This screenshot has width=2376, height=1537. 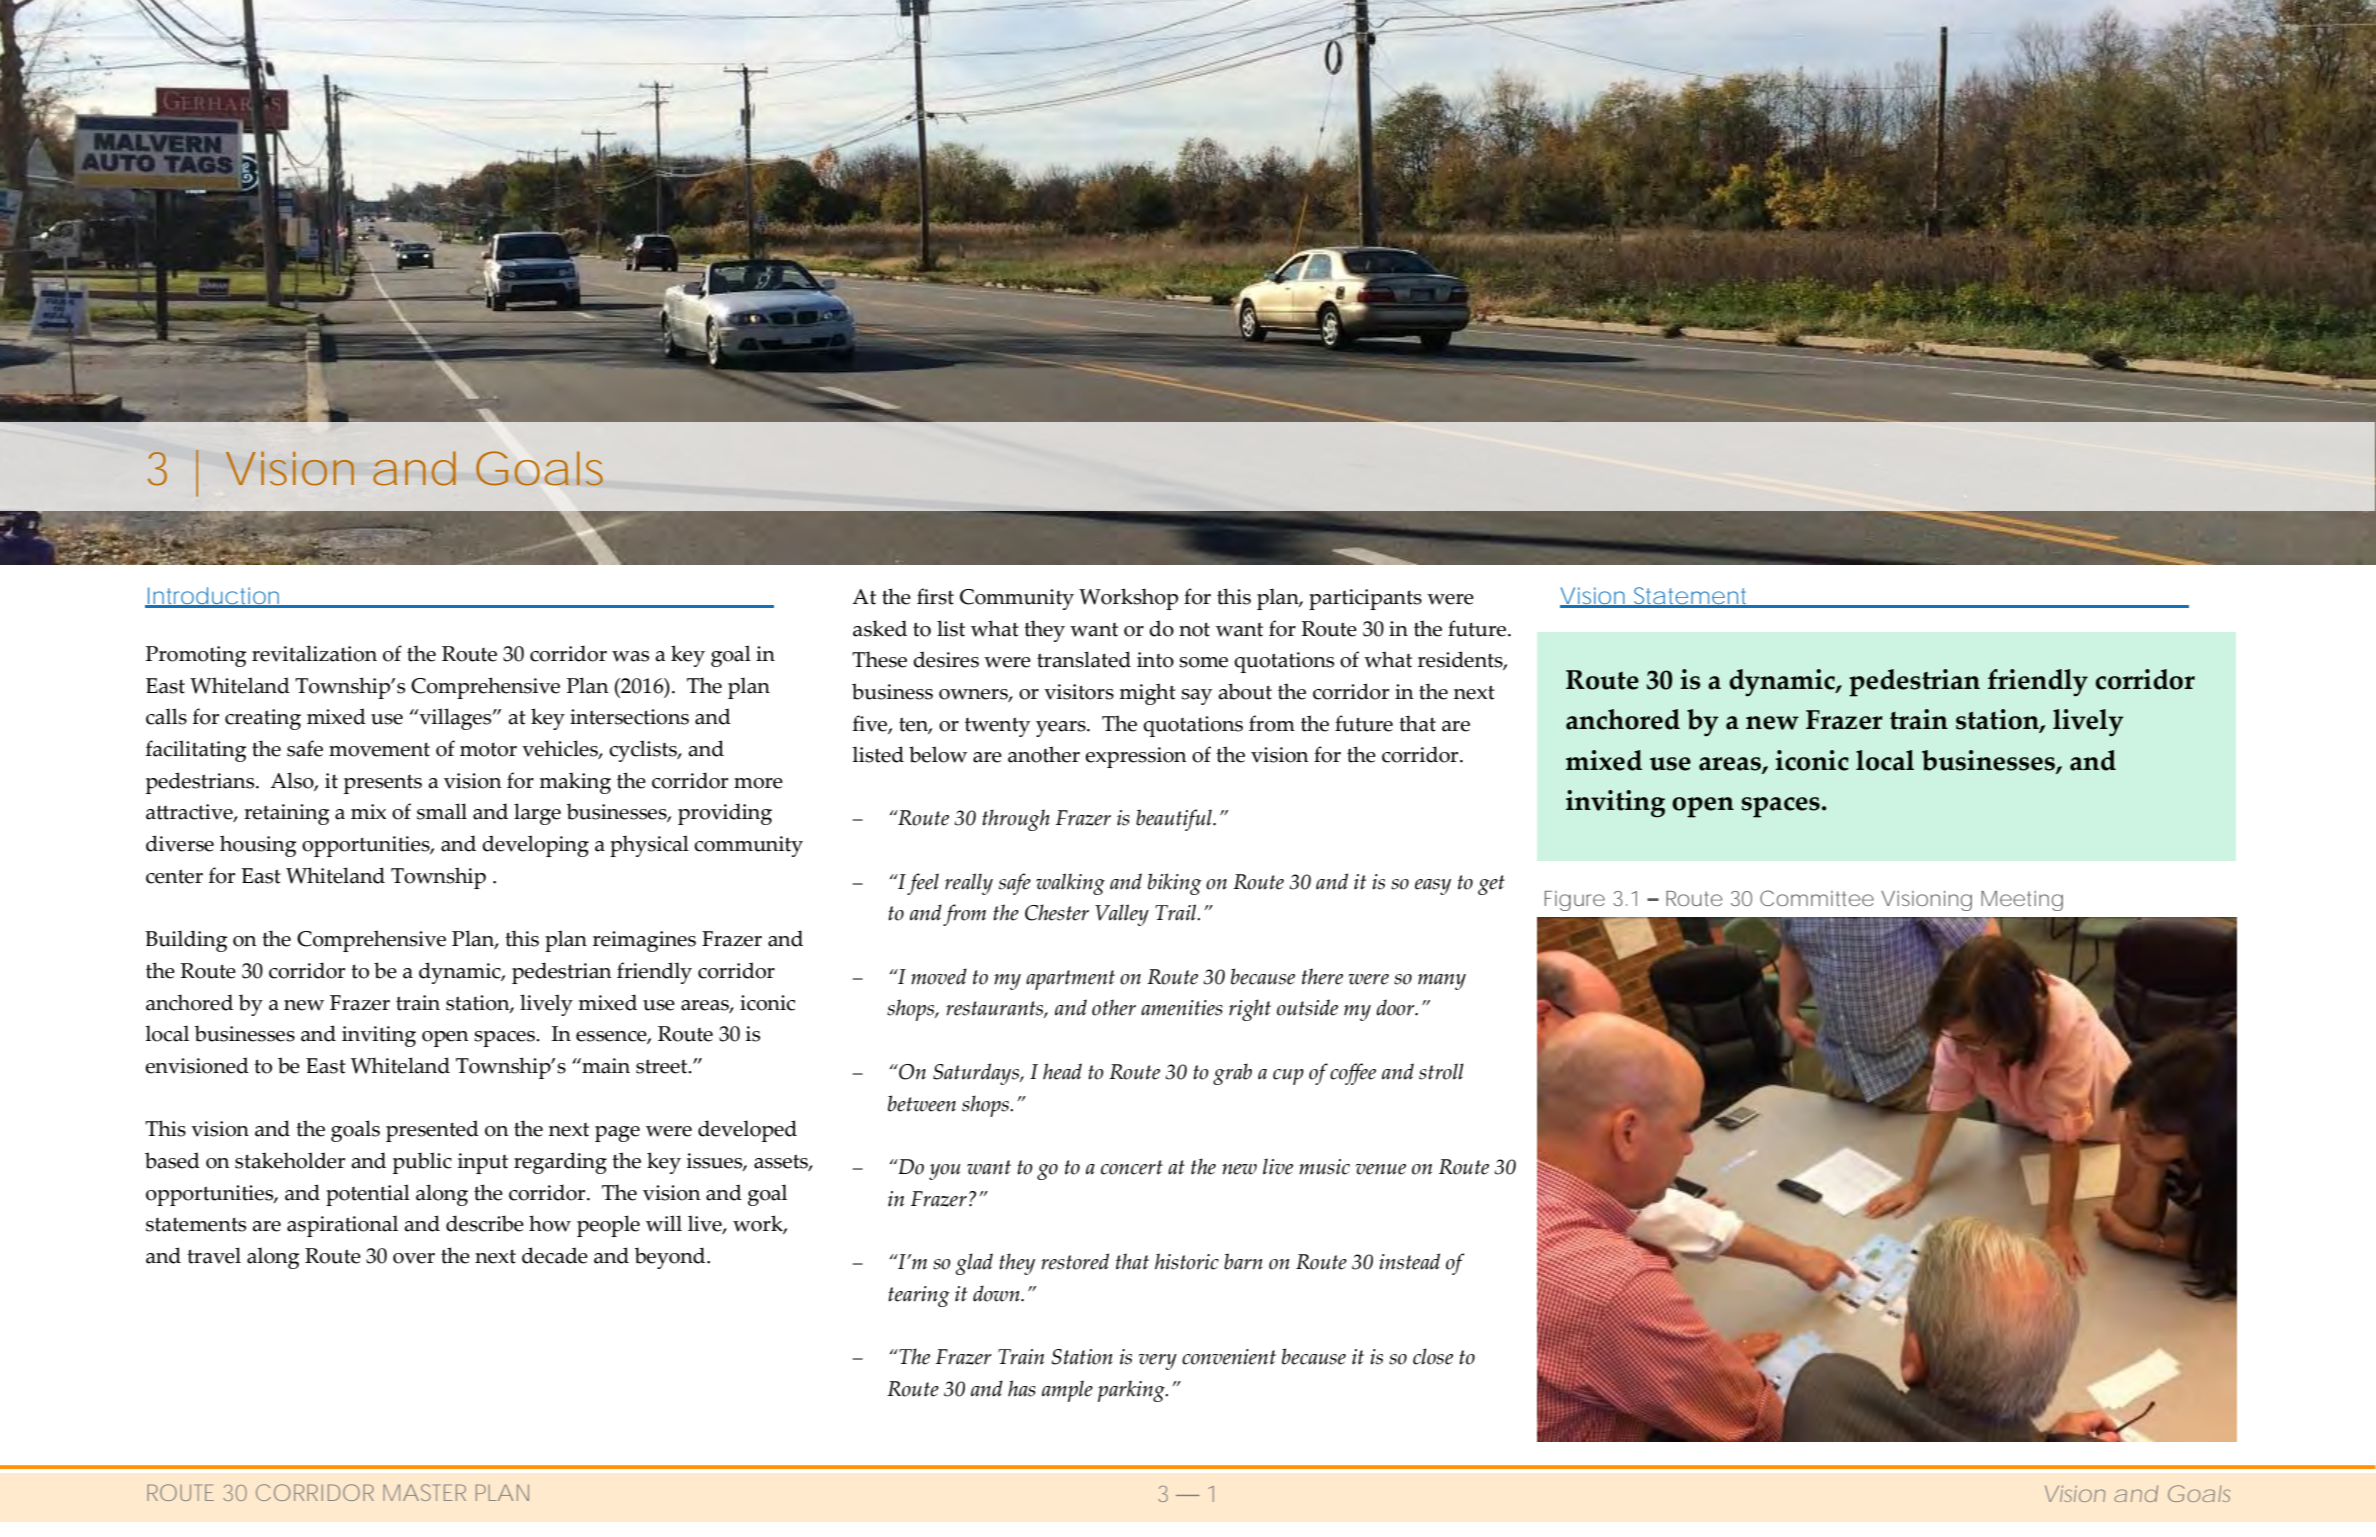 I want to click on providing, so click(x=725, y=814).
